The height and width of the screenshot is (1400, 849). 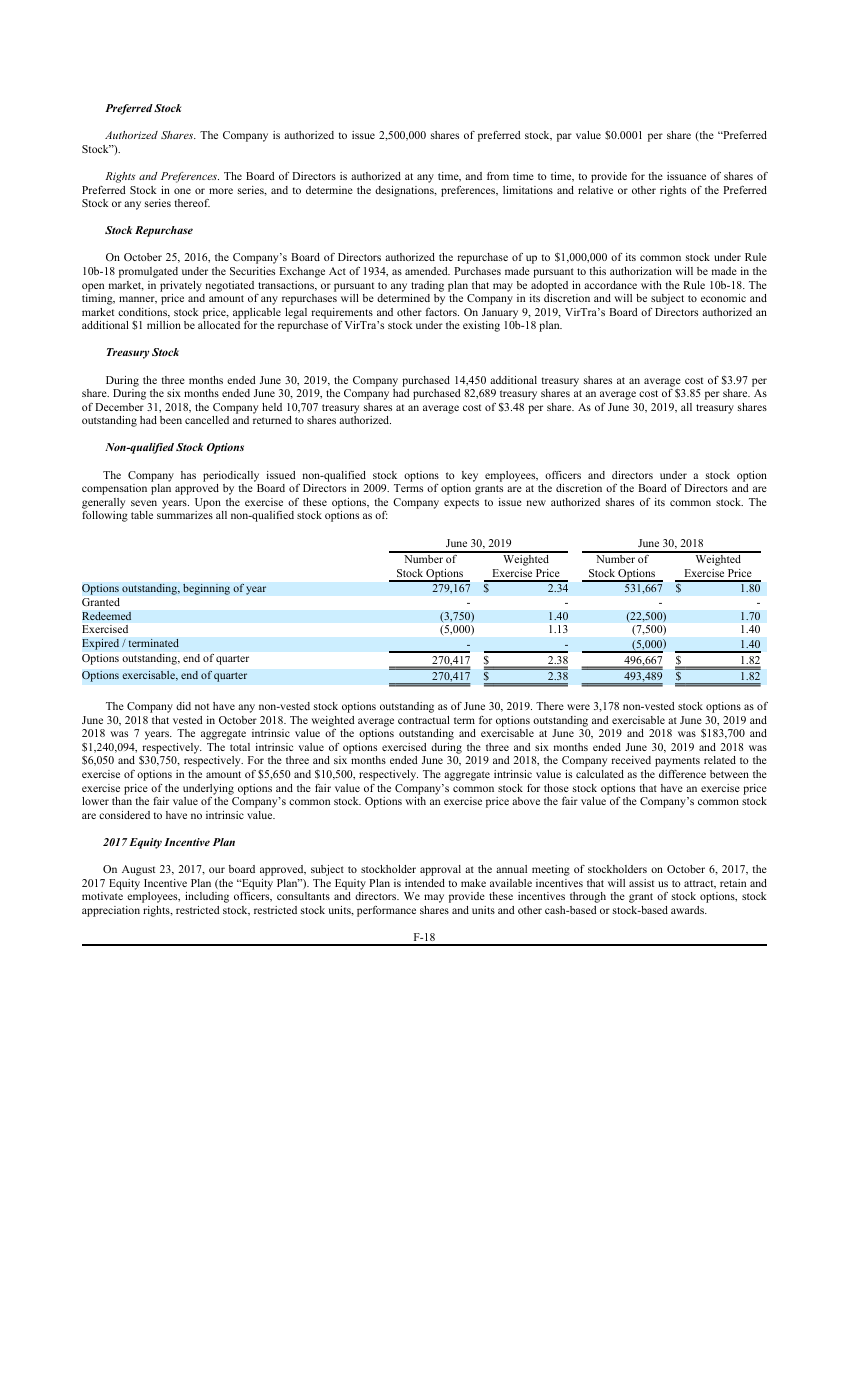 What do you see at coordinates (440, 870) in the screenshot?
I see `approval` at bounding box center [440, 870].
